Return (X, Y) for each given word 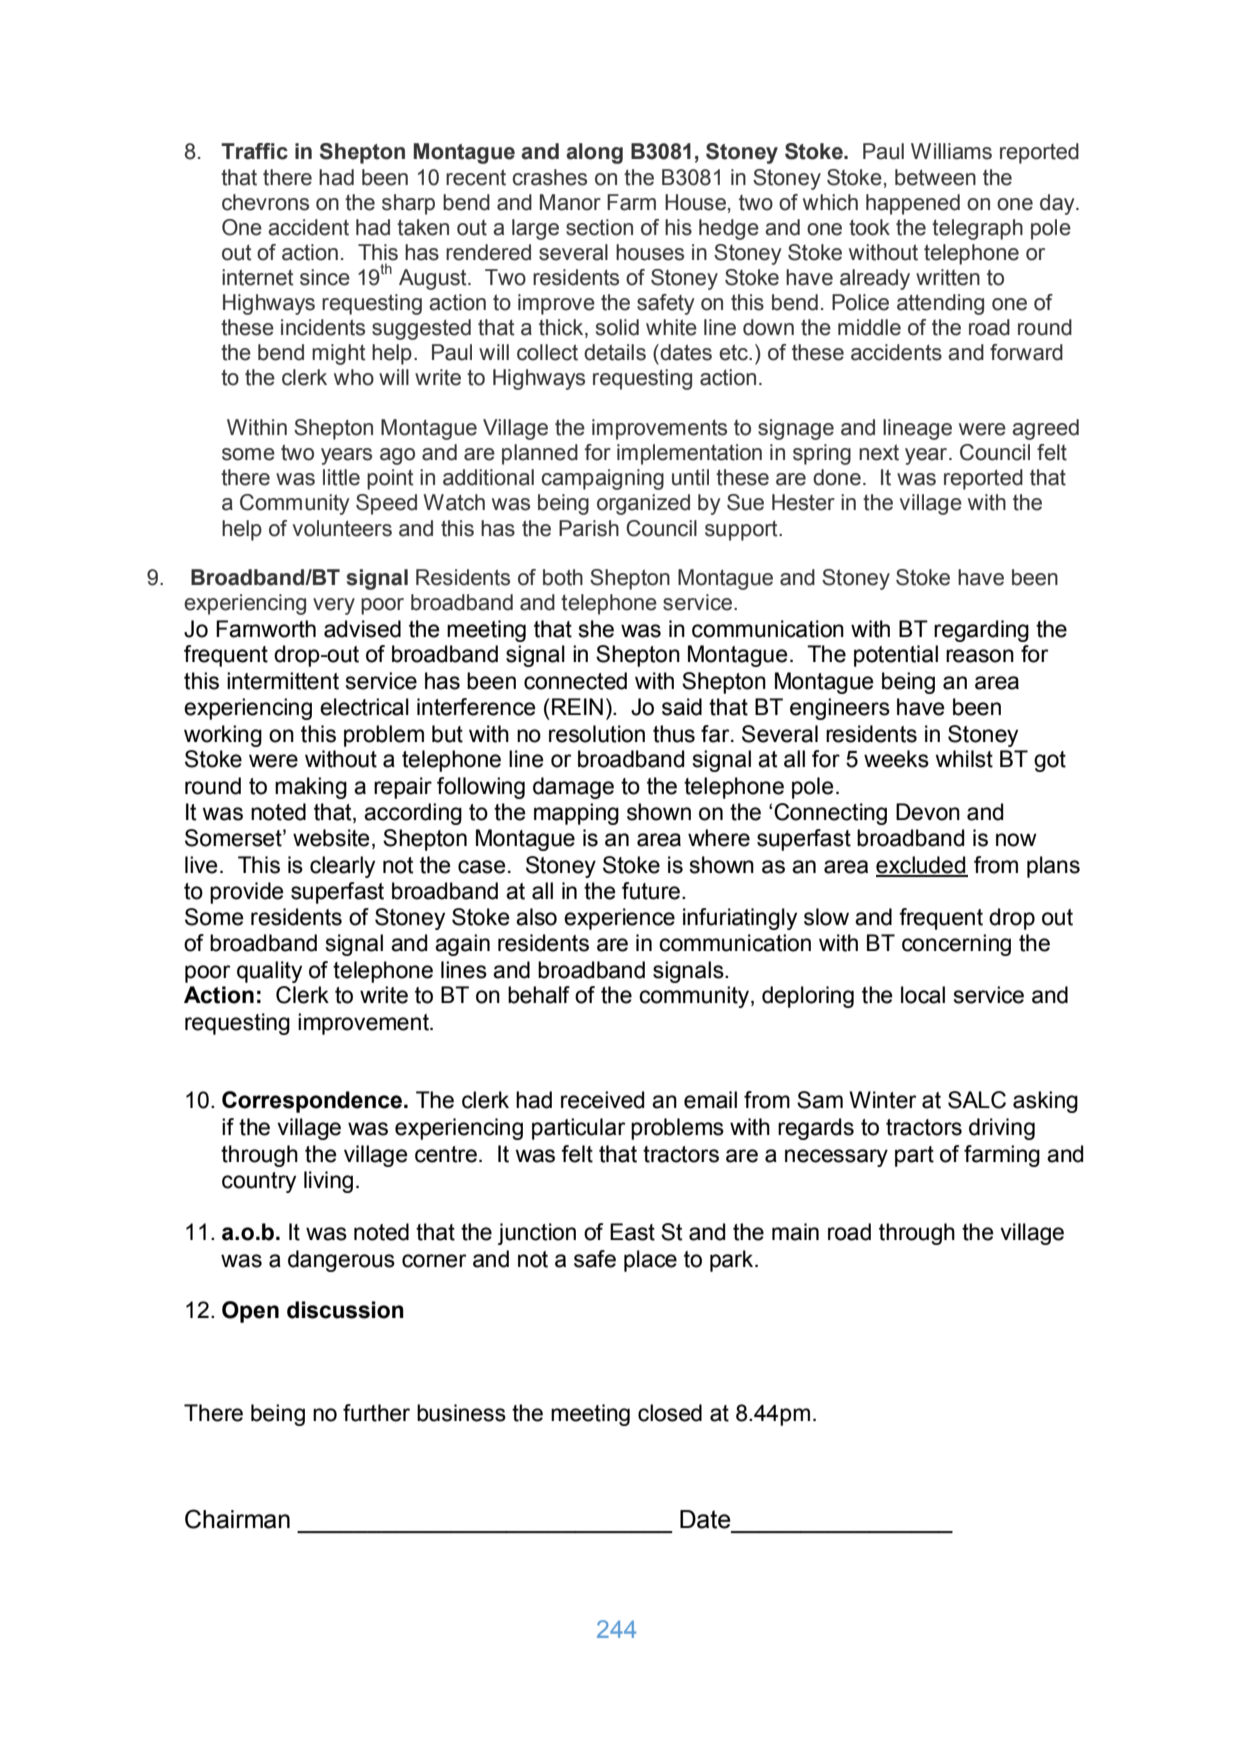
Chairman (237, 1519)
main (795, 1232)
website (331, 838)
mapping (576, 814)
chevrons (265, 202)
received (602, 1100)
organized (643, 504)
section (599, 227)
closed (670, 1413)
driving (1002, 1129)
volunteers (342, 528)
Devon (928, 812)
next (879, 452)
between (935, 177)
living (328, 1182)
